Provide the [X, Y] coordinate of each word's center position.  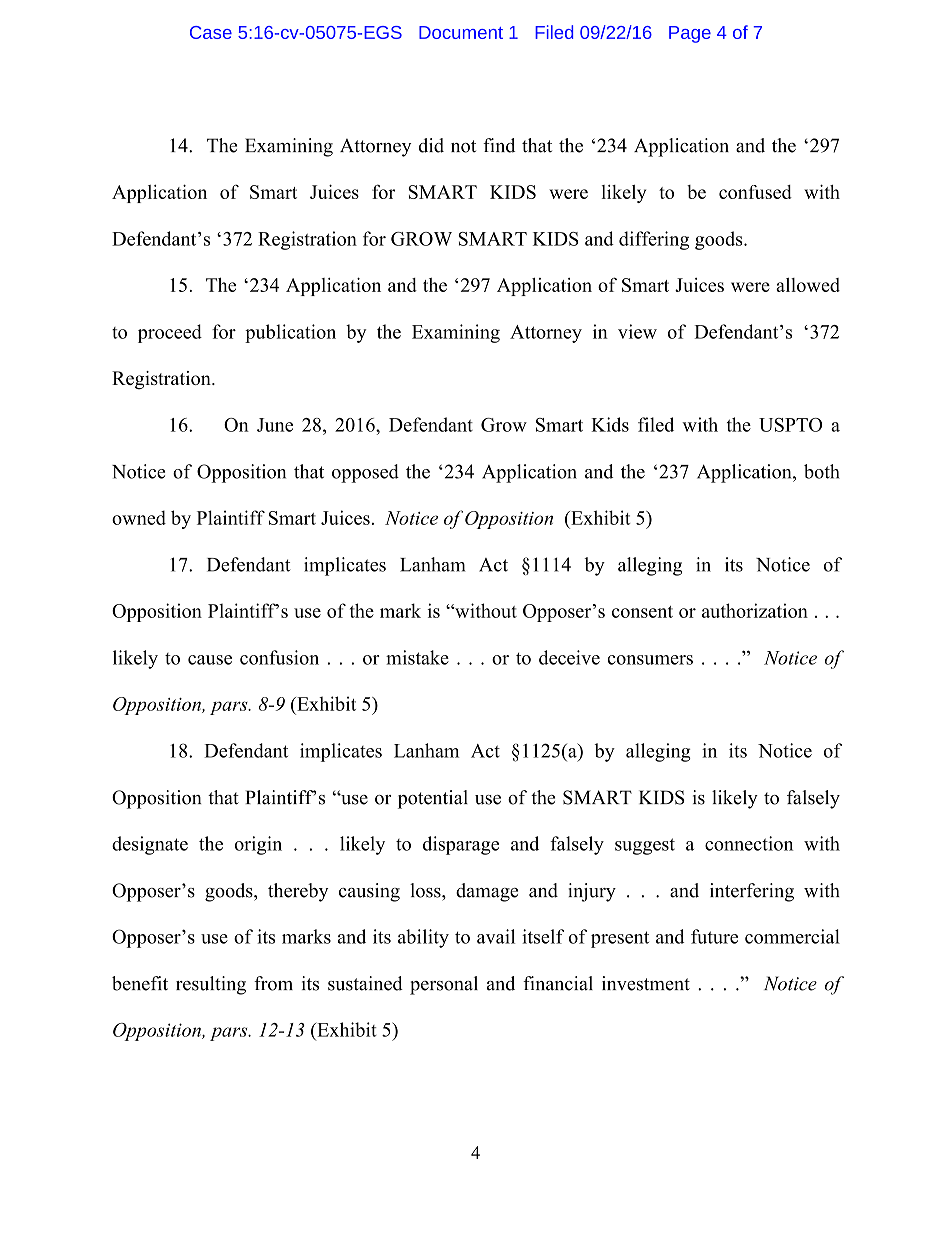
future [714, 936]
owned [139, 517]
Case [211, 32]
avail [496, 936]
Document [461, 32]
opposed [365, 473]
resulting [211, 985]
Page [690, 34]
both [822, 471]
